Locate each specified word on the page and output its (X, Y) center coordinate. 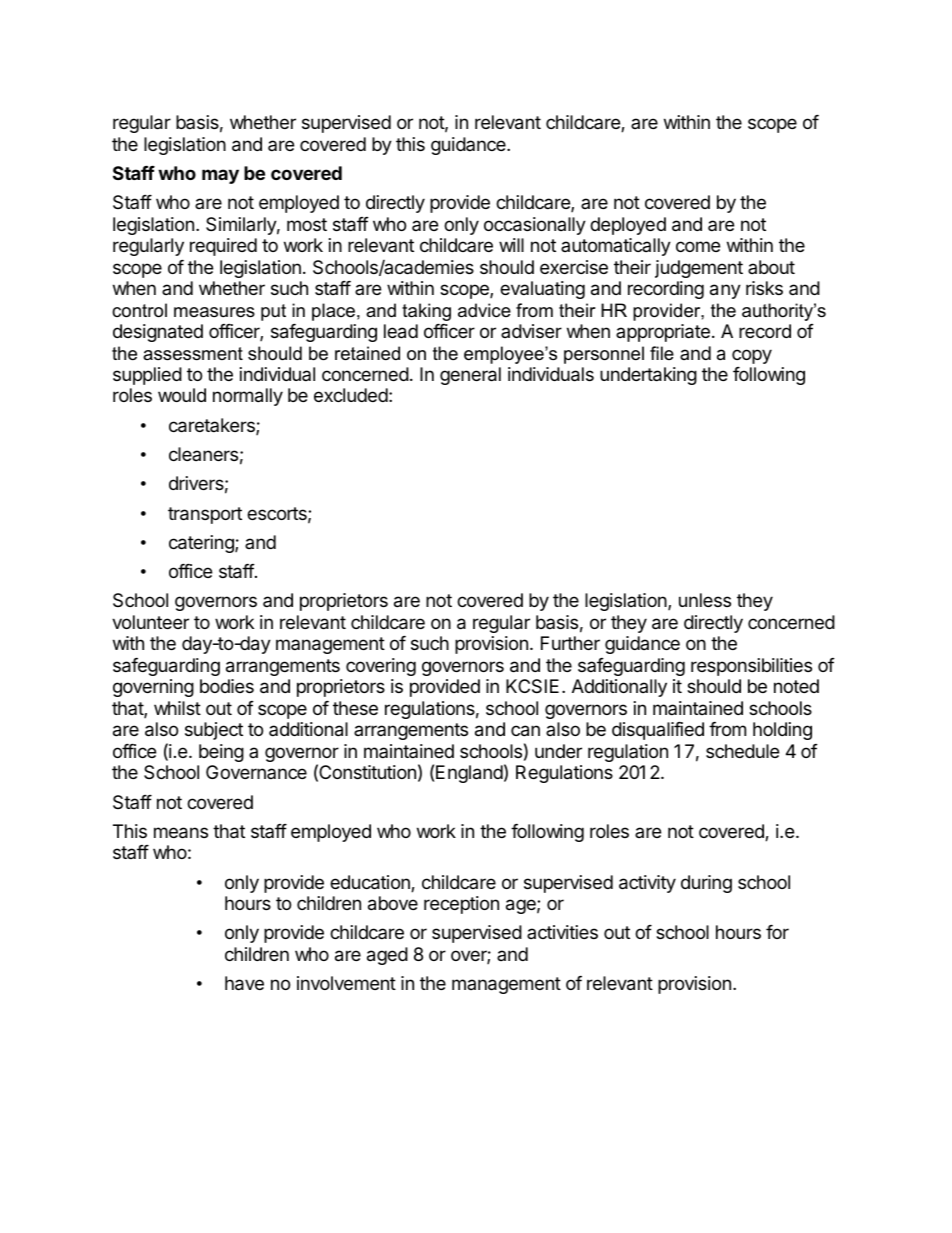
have (244, 983)
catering (202, 544)
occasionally (535, 226)
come (698, 246)
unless (705, 600)
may (220, 176)
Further (570, 643)
